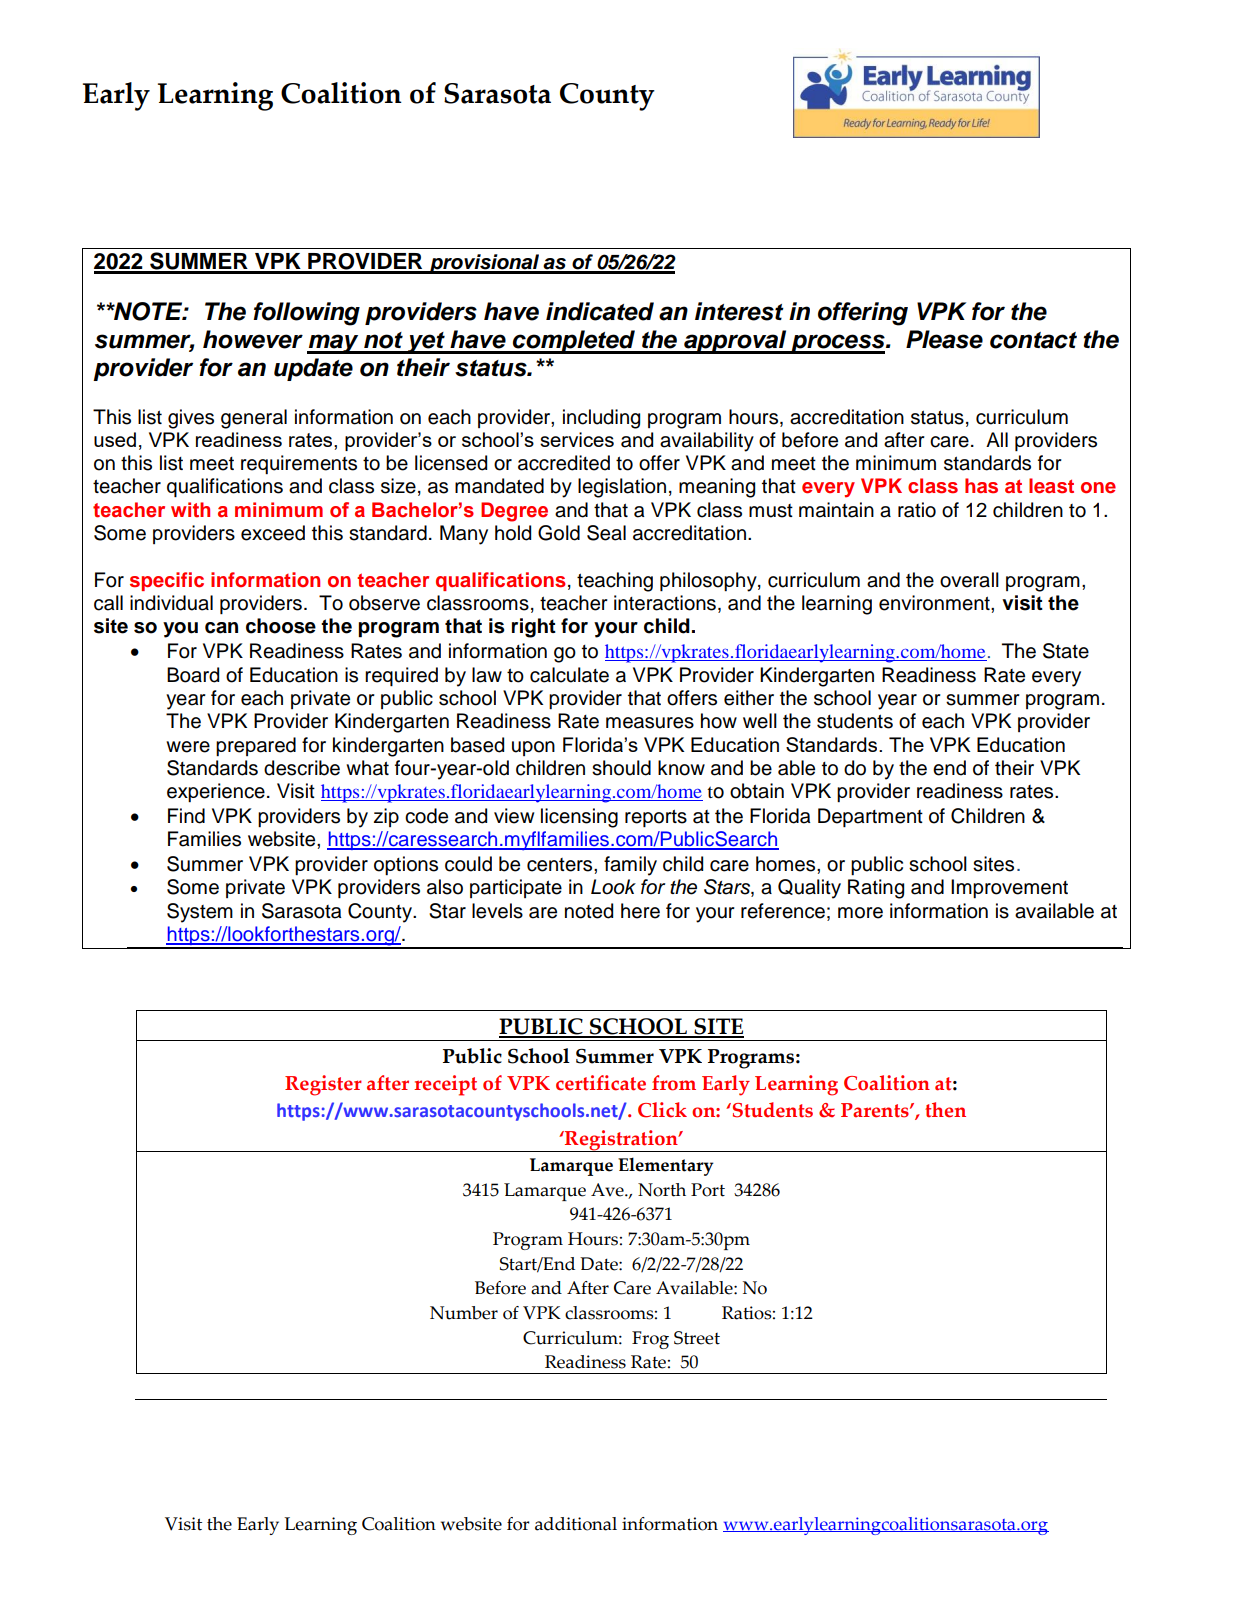  Describe the element at coordinates (600, 311) in the image. I see `indicated` at that location.
